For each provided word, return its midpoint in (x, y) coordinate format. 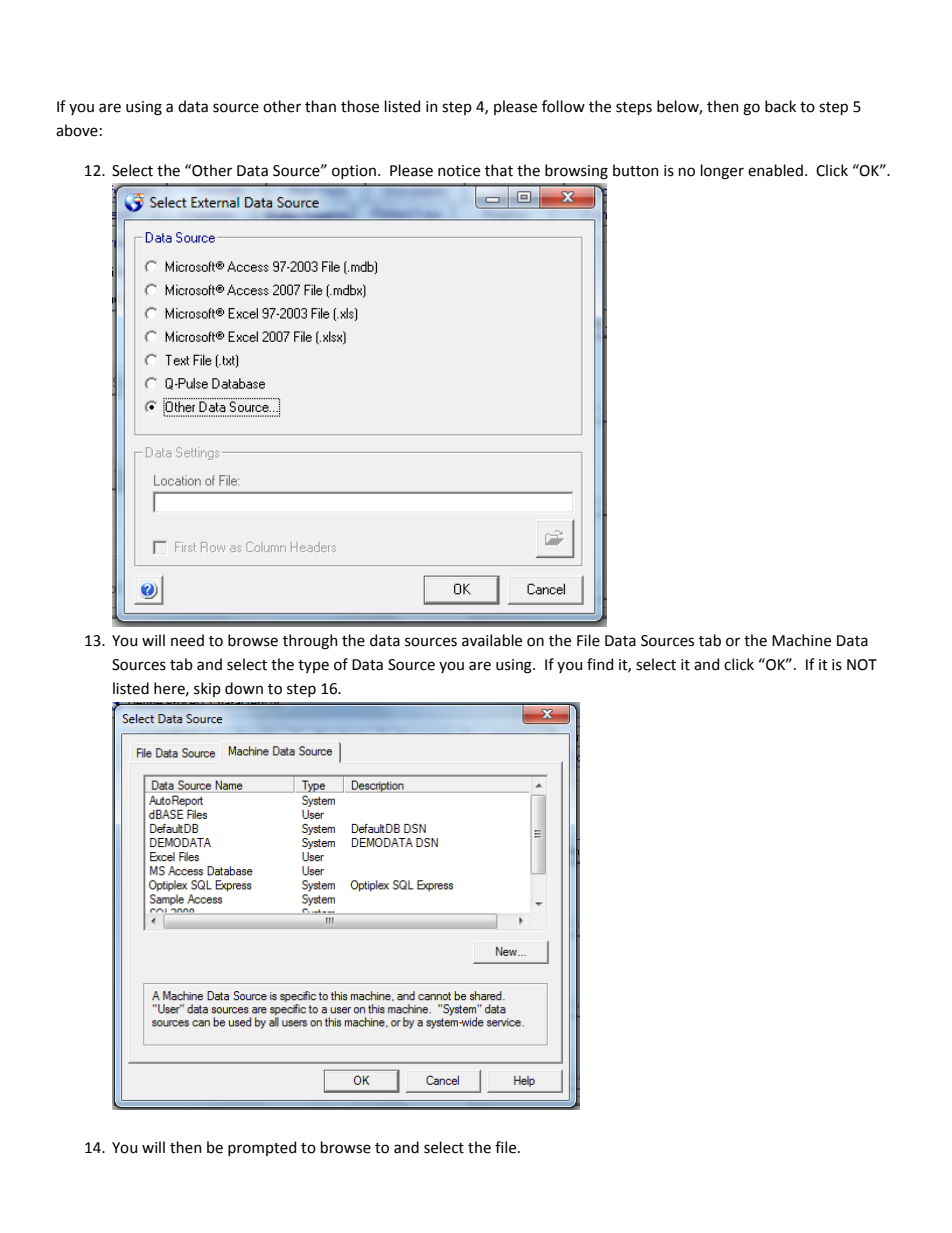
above (77, 130)
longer (722, 172)
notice (459, 171)
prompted (262, 1148)
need (187, 640)
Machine (801, 640)
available (492, 640)
